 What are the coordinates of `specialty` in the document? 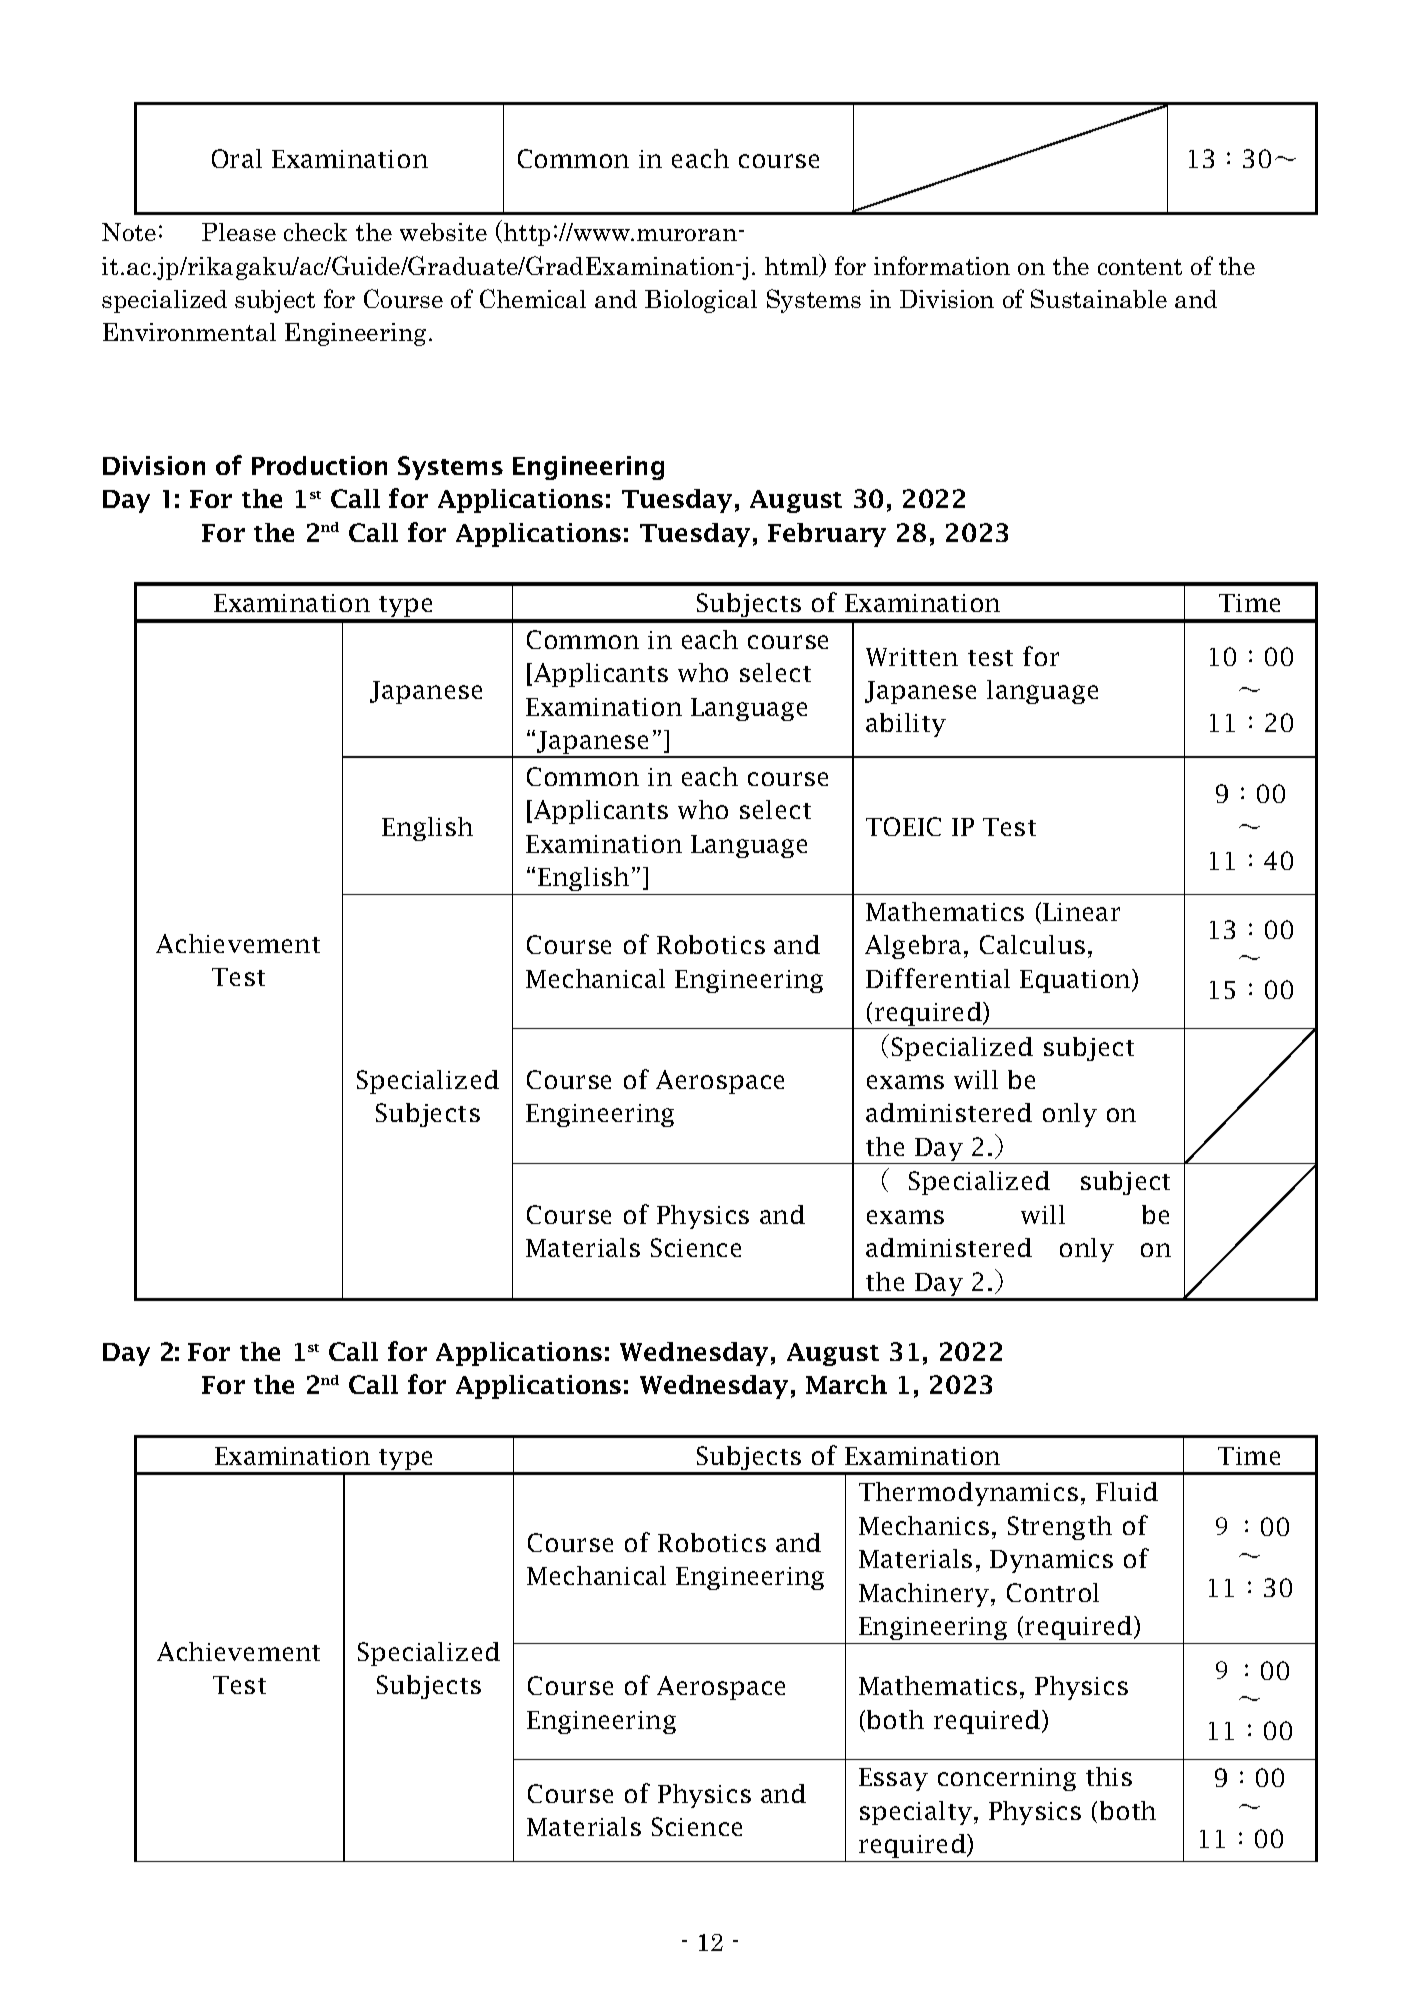 It's located at (916, 1813).
